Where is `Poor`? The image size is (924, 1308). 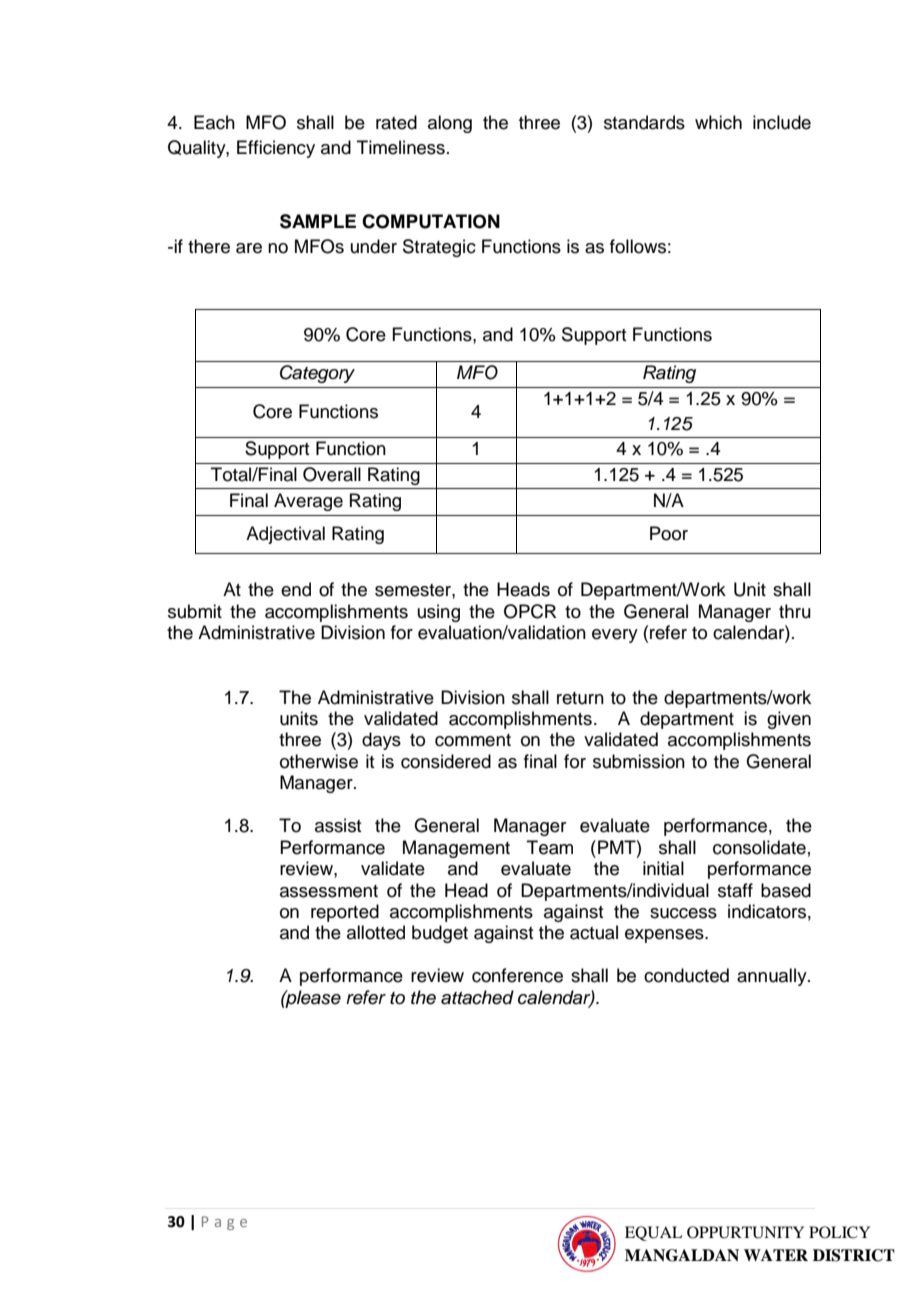 Poor is located at coordinates (669, 533).
